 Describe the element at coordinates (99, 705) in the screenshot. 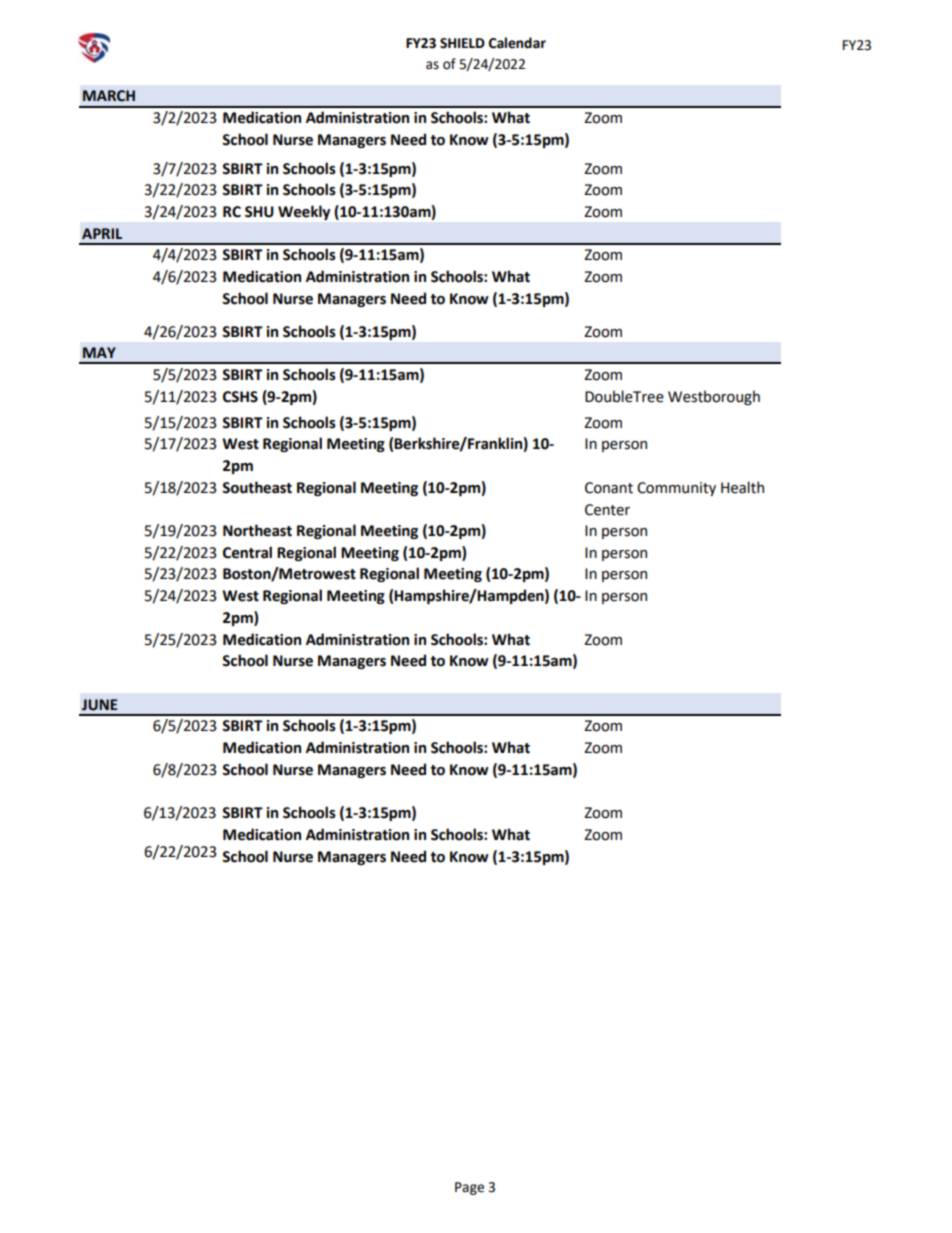

I see `JUNE` at that location.
